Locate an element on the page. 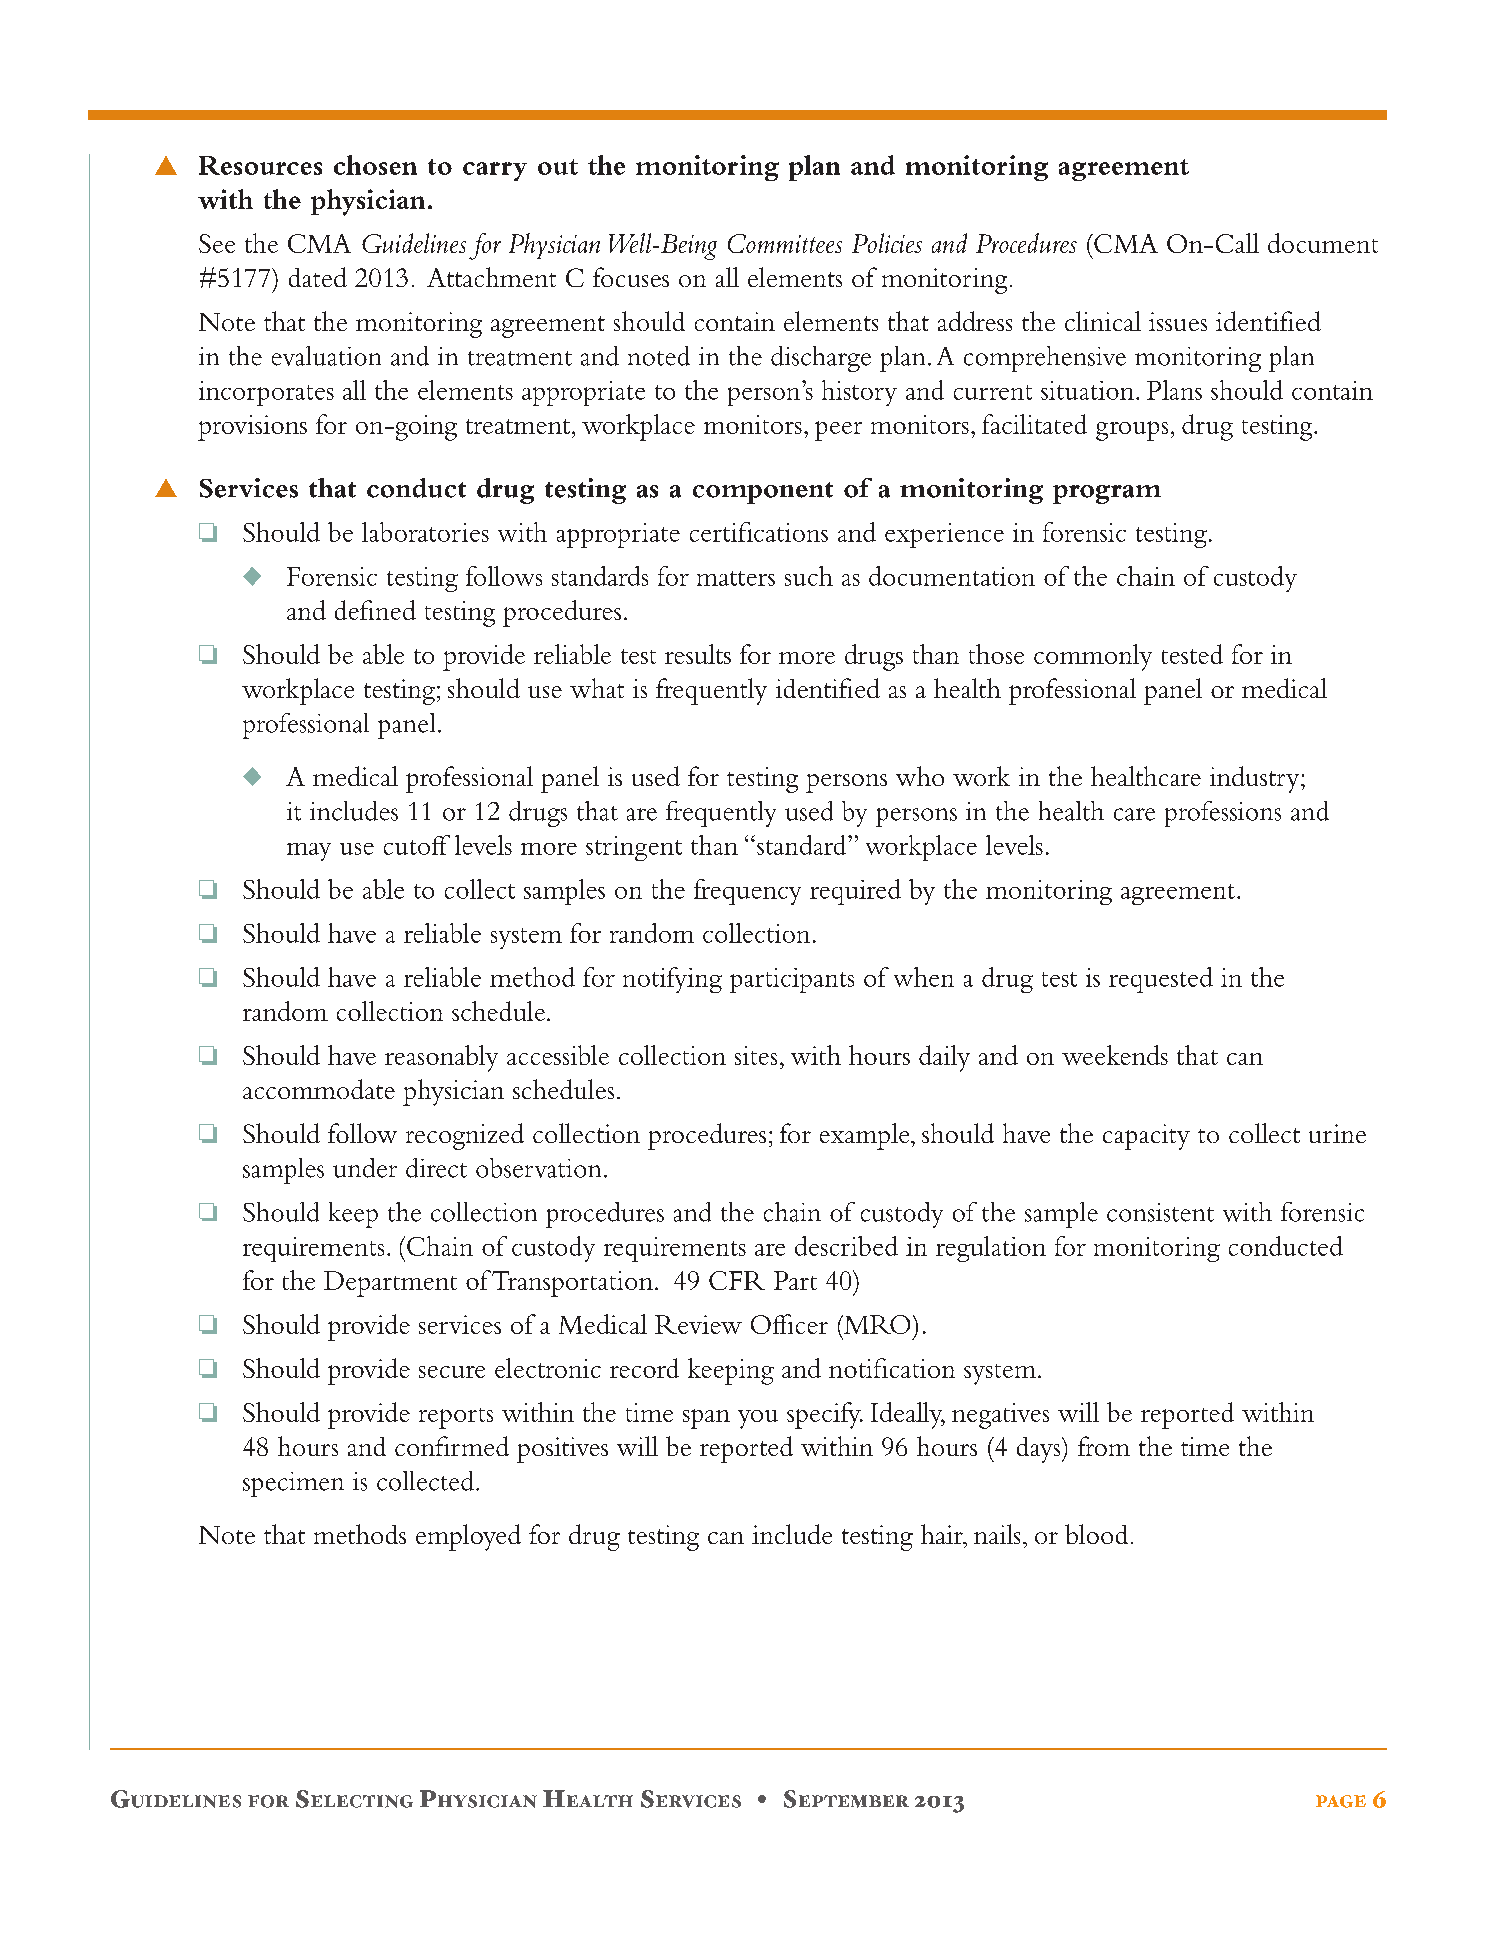 This image has width=1497, height=1937. sites is located at coordinates (756, 1055).
